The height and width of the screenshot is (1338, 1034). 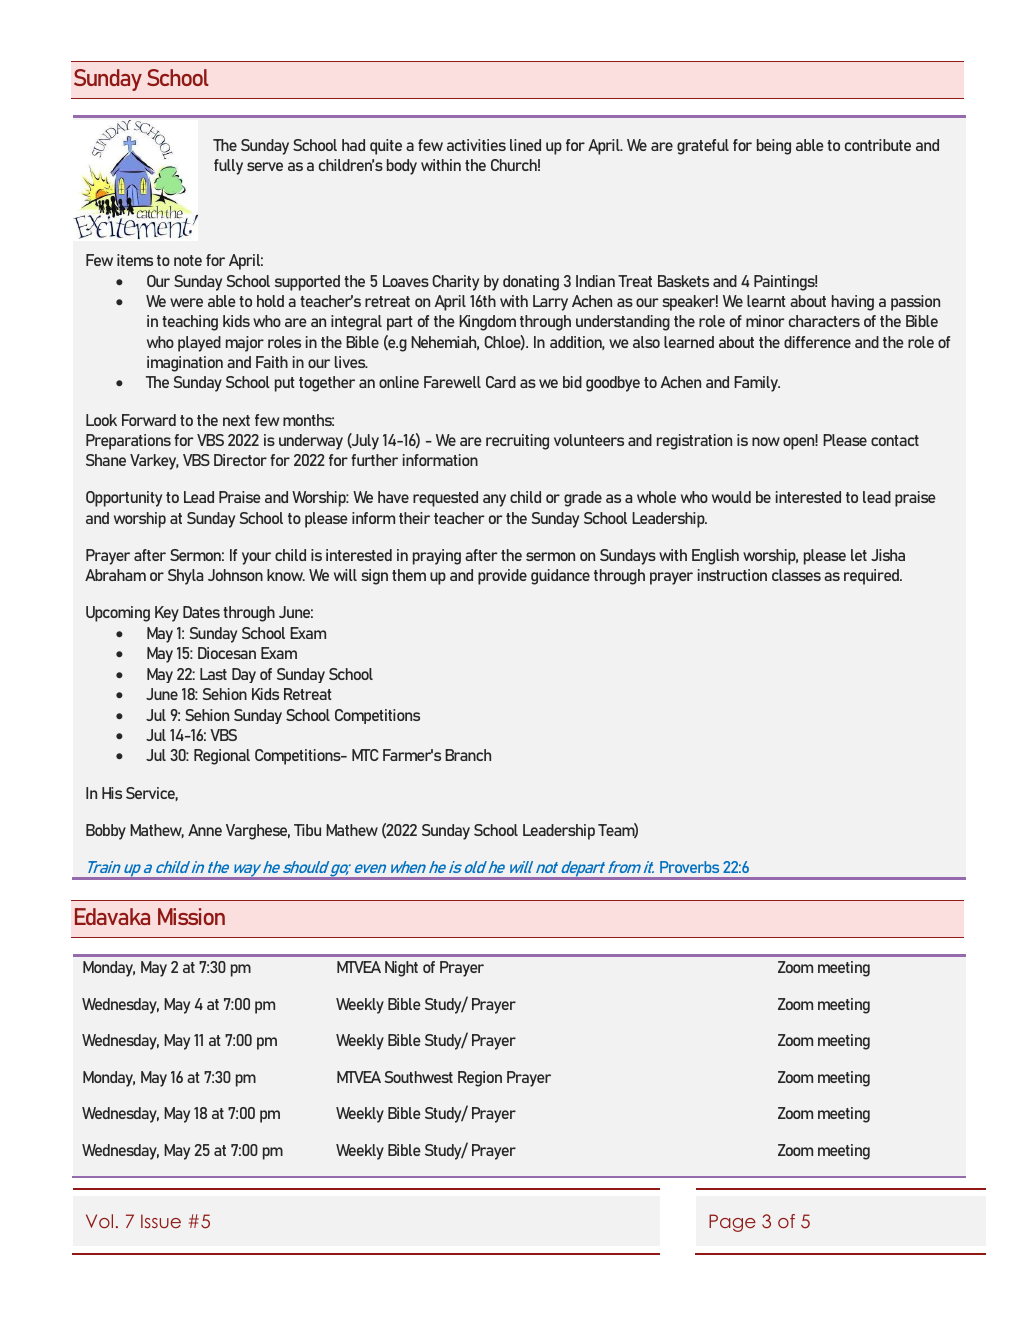 I want to click on classes, so click(x=796, y=575).
